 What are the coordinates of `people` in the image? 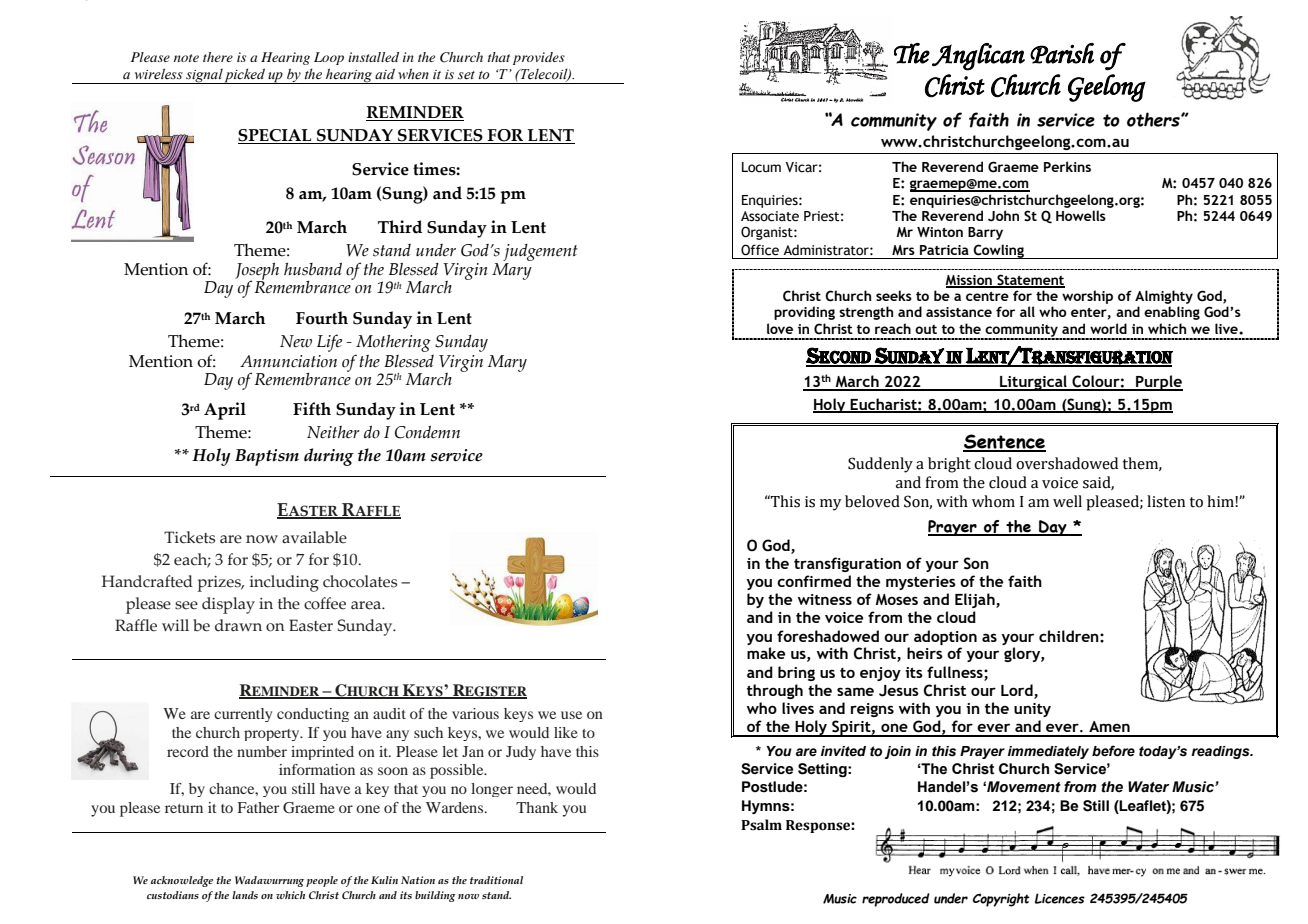 It's located at (322, 881).
